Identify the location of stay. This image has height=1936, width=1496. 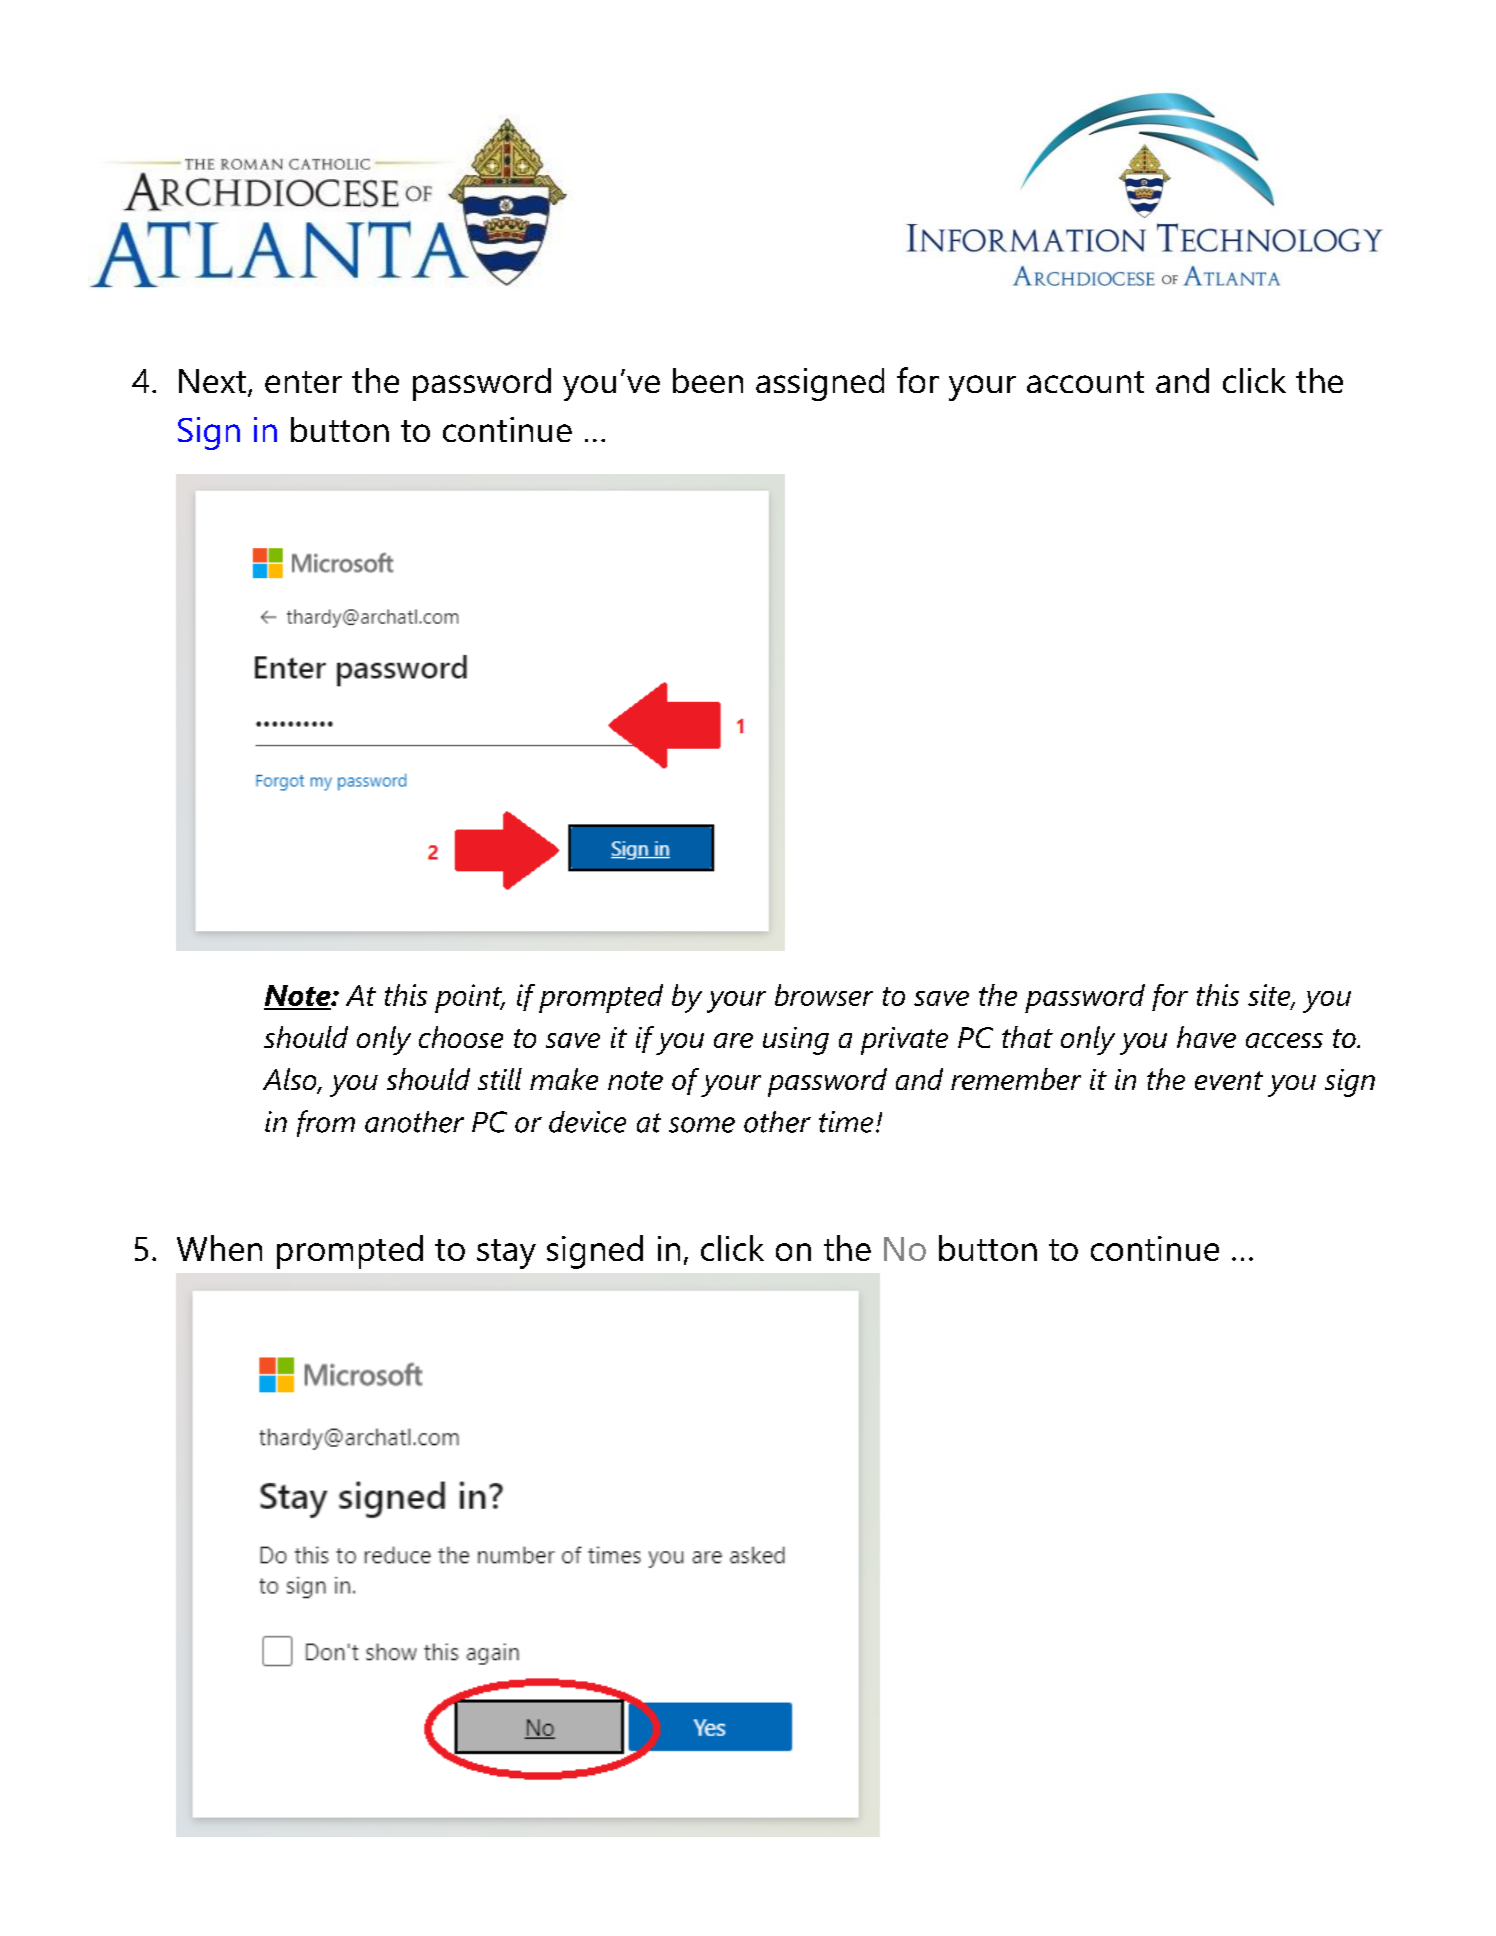
(506, 1254).
